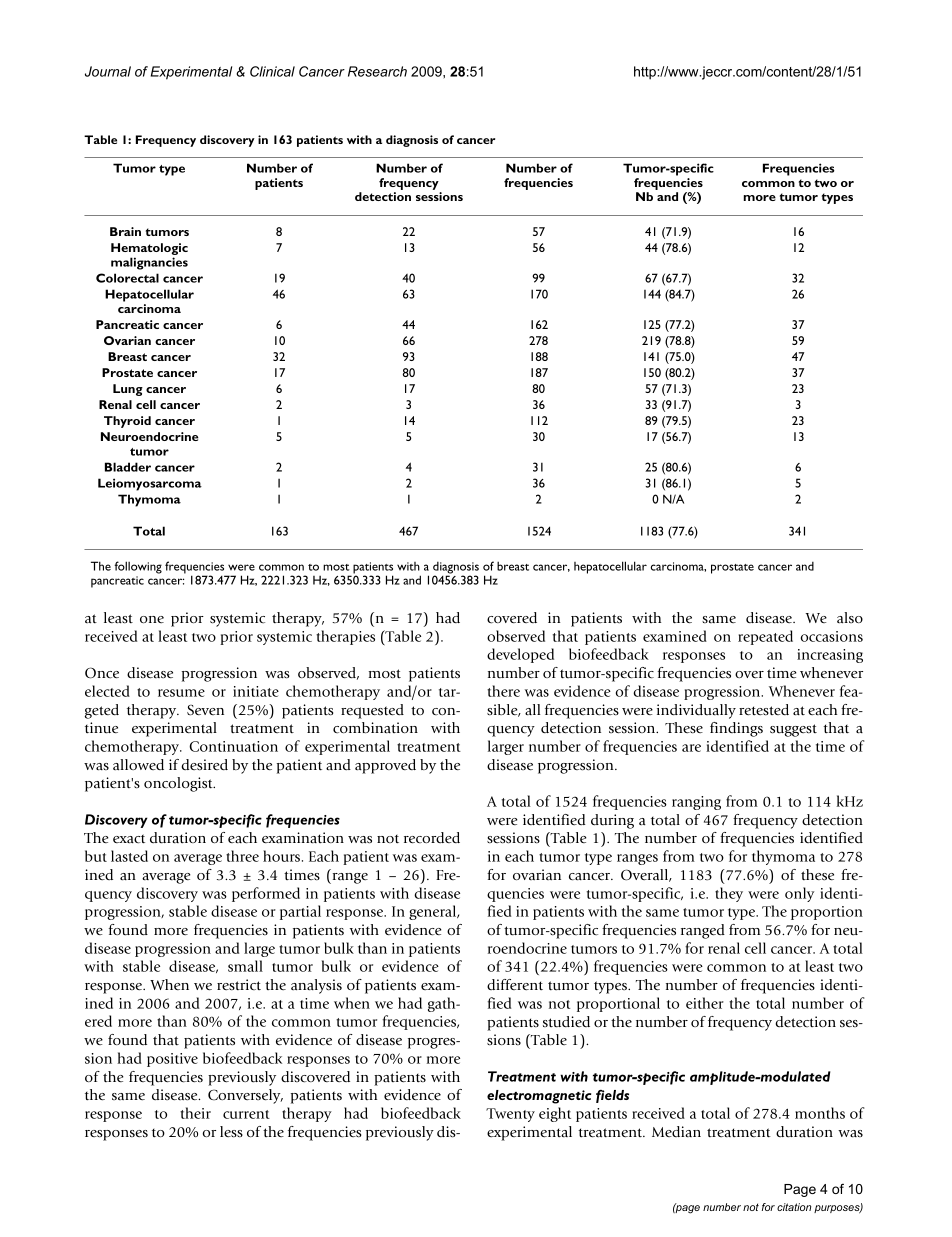 This screenshot has width=952, height=1237. I want to click on Thyroid, so click(127, 422).
